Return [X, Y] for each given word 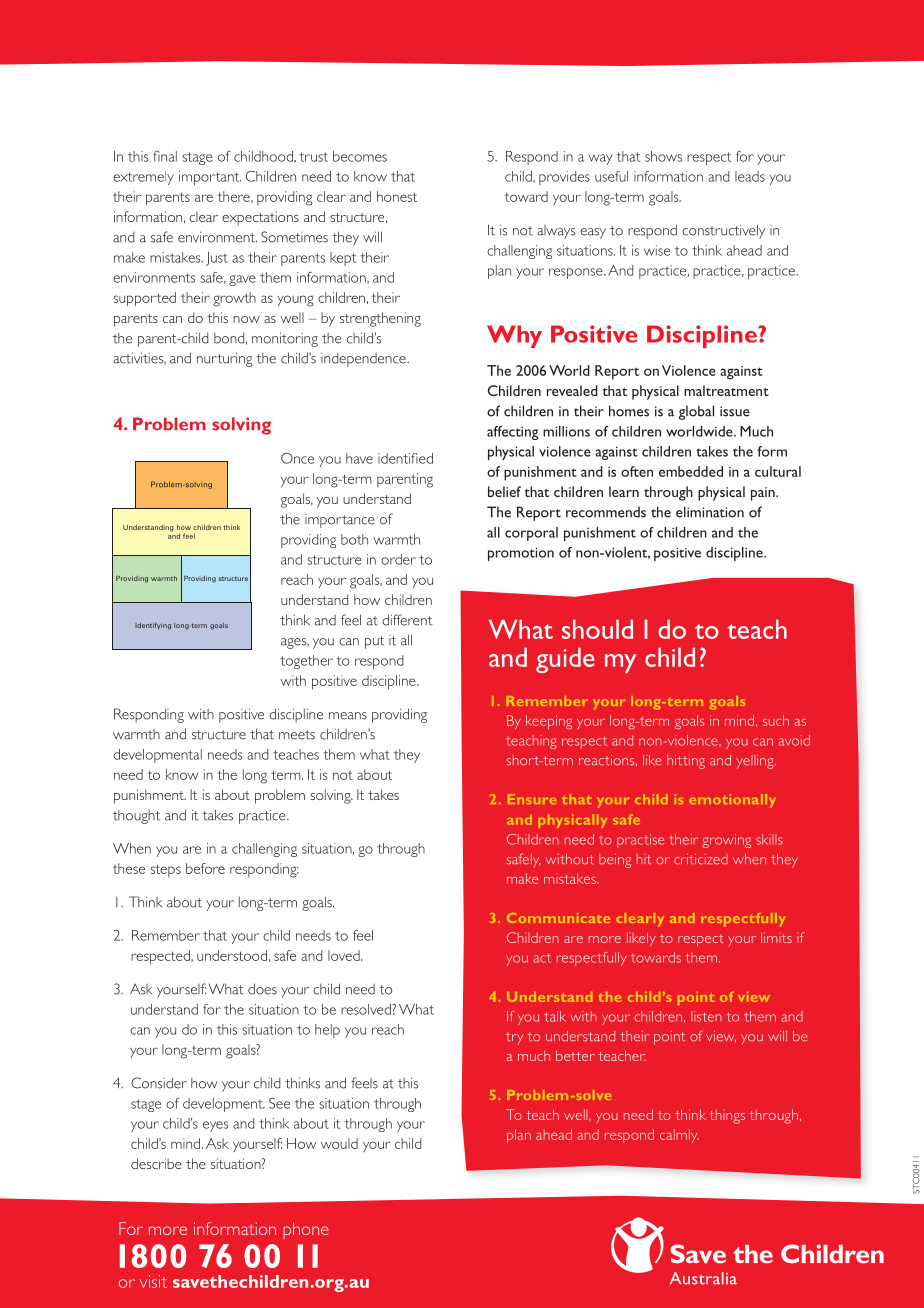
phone [306, 1230]
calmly [679, 1136]
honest [397, 196]
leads [750, 176]
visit [153, 1281]
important [210, 178]
